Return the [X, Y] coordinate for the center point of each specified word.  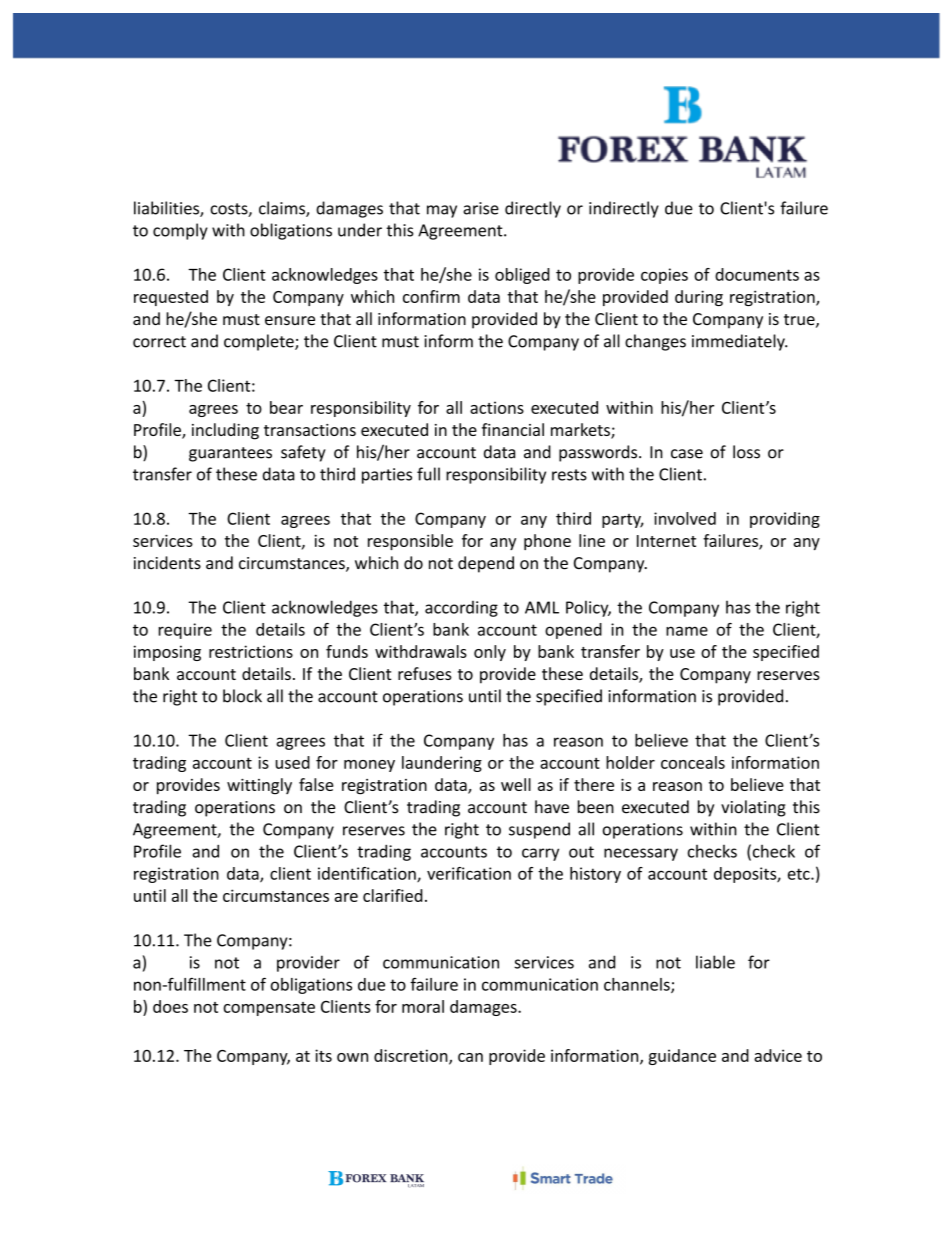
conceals [693, 762]
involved [685, 518]
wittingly [259, 786]
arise [481, 208]
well [516, 784]
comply [180, 231]
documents [757, 274]
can [470, 1057]
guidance [682, 1057]
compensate [269, 1009]
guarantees [230, 454]
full [428, 474]
